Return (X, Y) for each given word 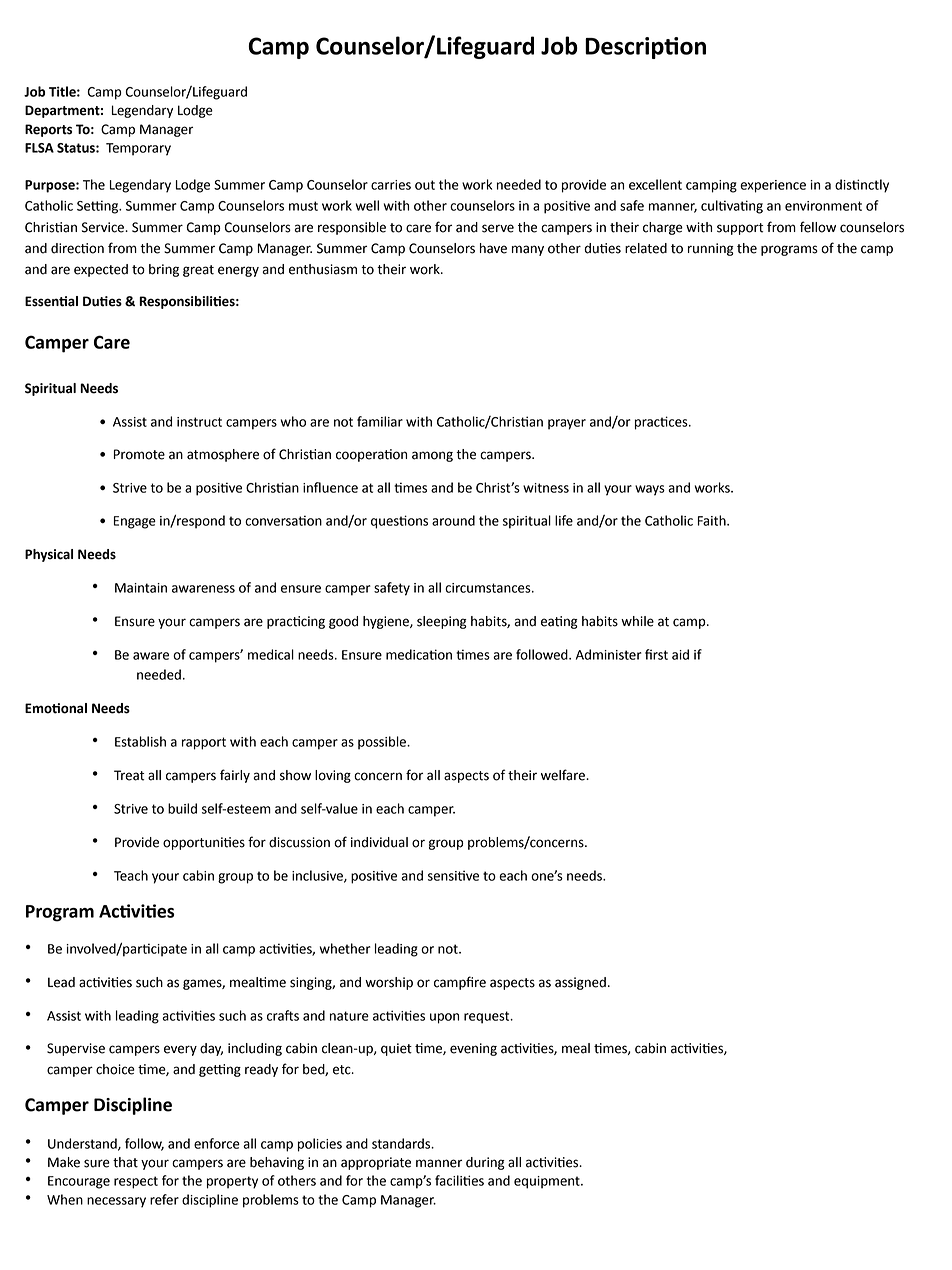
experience (773, 186)
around (453, 520)
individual (379, 842)
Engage (135, 522)
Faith (713, 520)
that (125, 1162)
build (182, 808)
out (425, 185)
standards (402, 1143)
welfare (564, 775)
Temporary (138, 149)
